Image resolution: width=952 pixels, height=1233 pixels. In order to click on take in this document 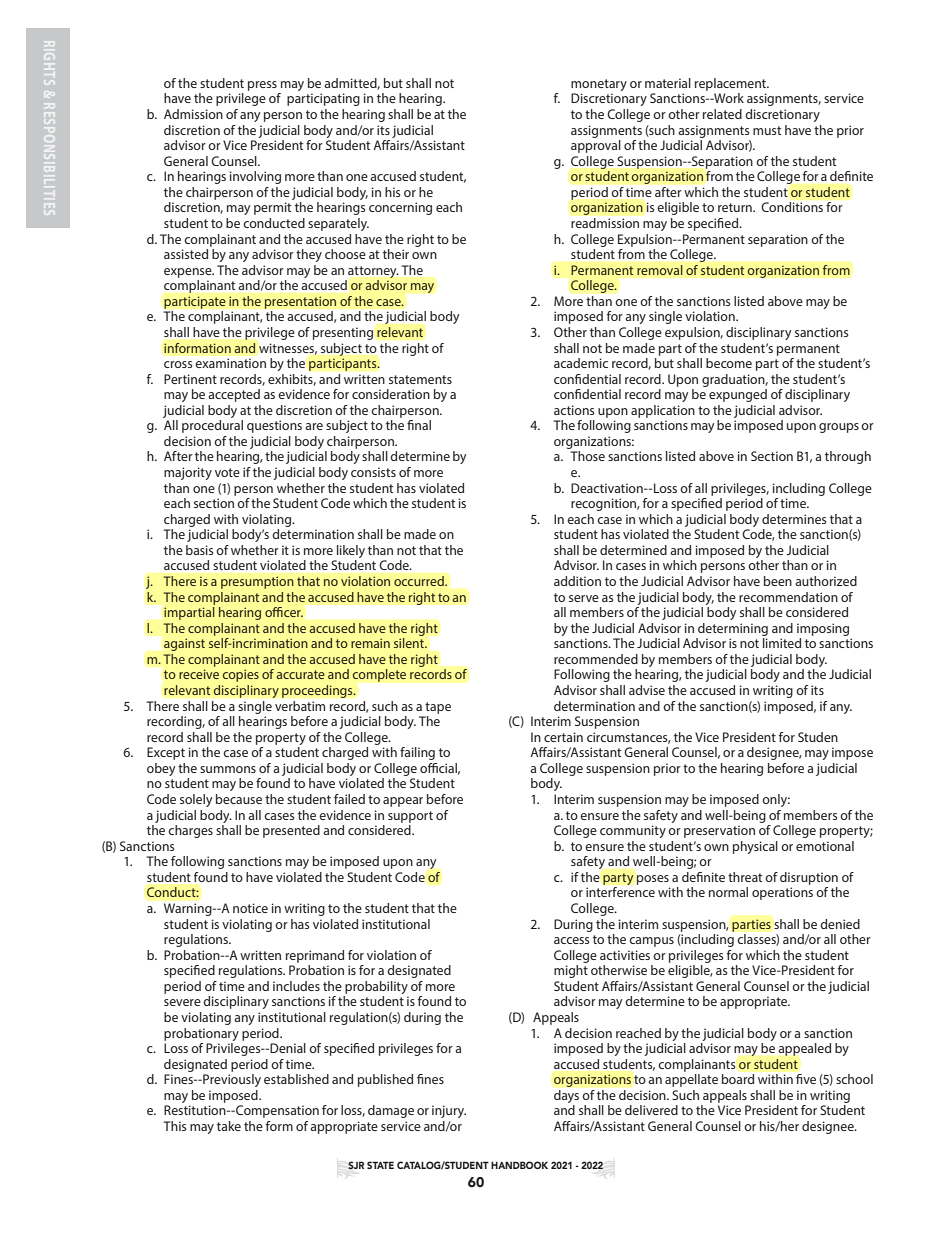, I will do `click(229, 1126)`.
